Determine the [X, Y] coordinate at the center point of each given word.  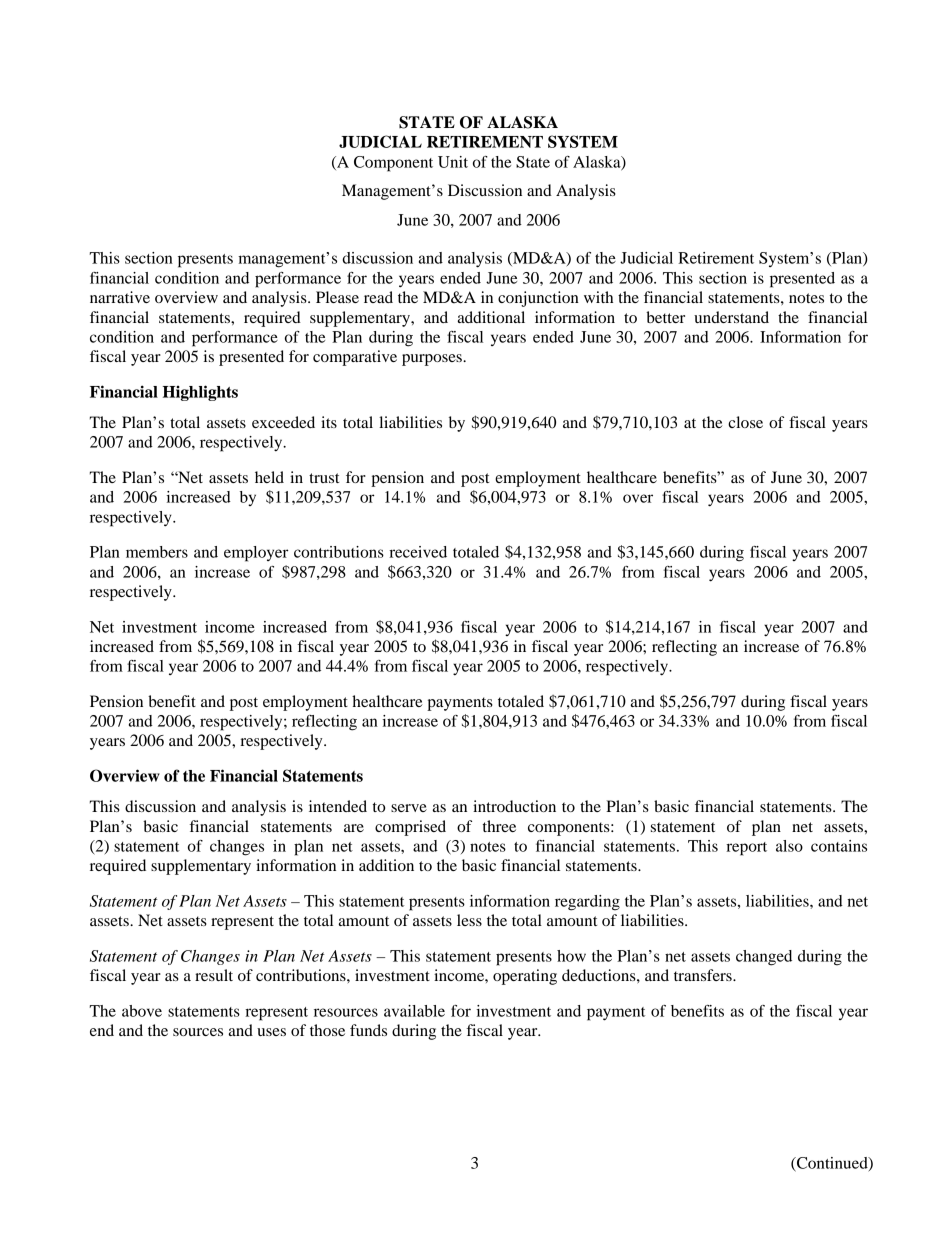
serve [409, 808]
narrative [120, 297]
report [746, 849]
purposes [433, 360]
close [745, 422]
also [789, 846]
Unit [453, 162]
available [414, 1011]
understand [731, 317]
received [418, 552]
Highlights [200, 393]
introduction [514, 806]
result [214, 975]
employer [256, 554]
